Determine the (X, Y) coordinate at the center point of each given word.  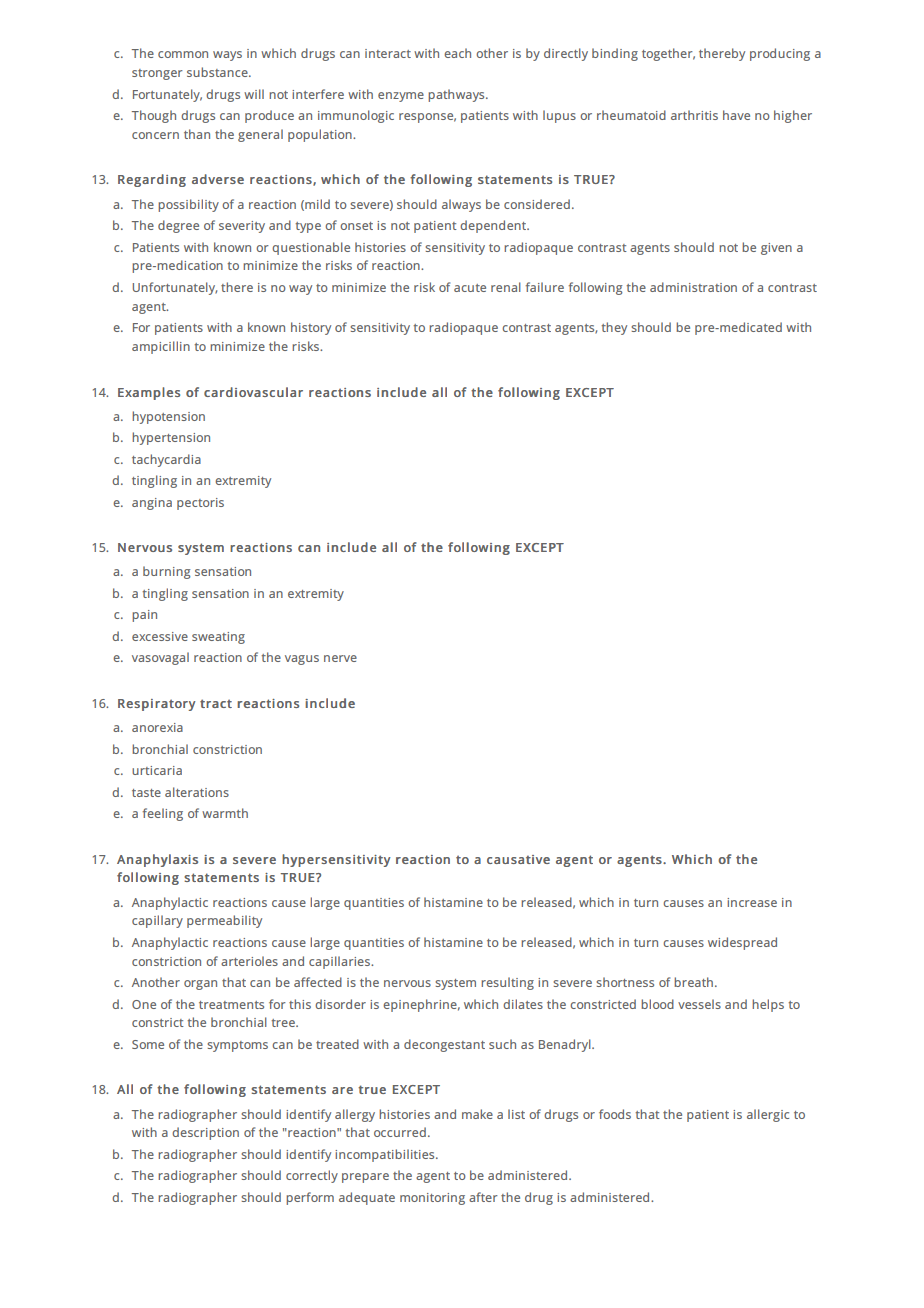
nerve (340, 658)
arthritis (694, 115)
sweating (218, 638)
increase (752, 902)
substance (218, 72)
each (457, 53)
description (205, 1133)
